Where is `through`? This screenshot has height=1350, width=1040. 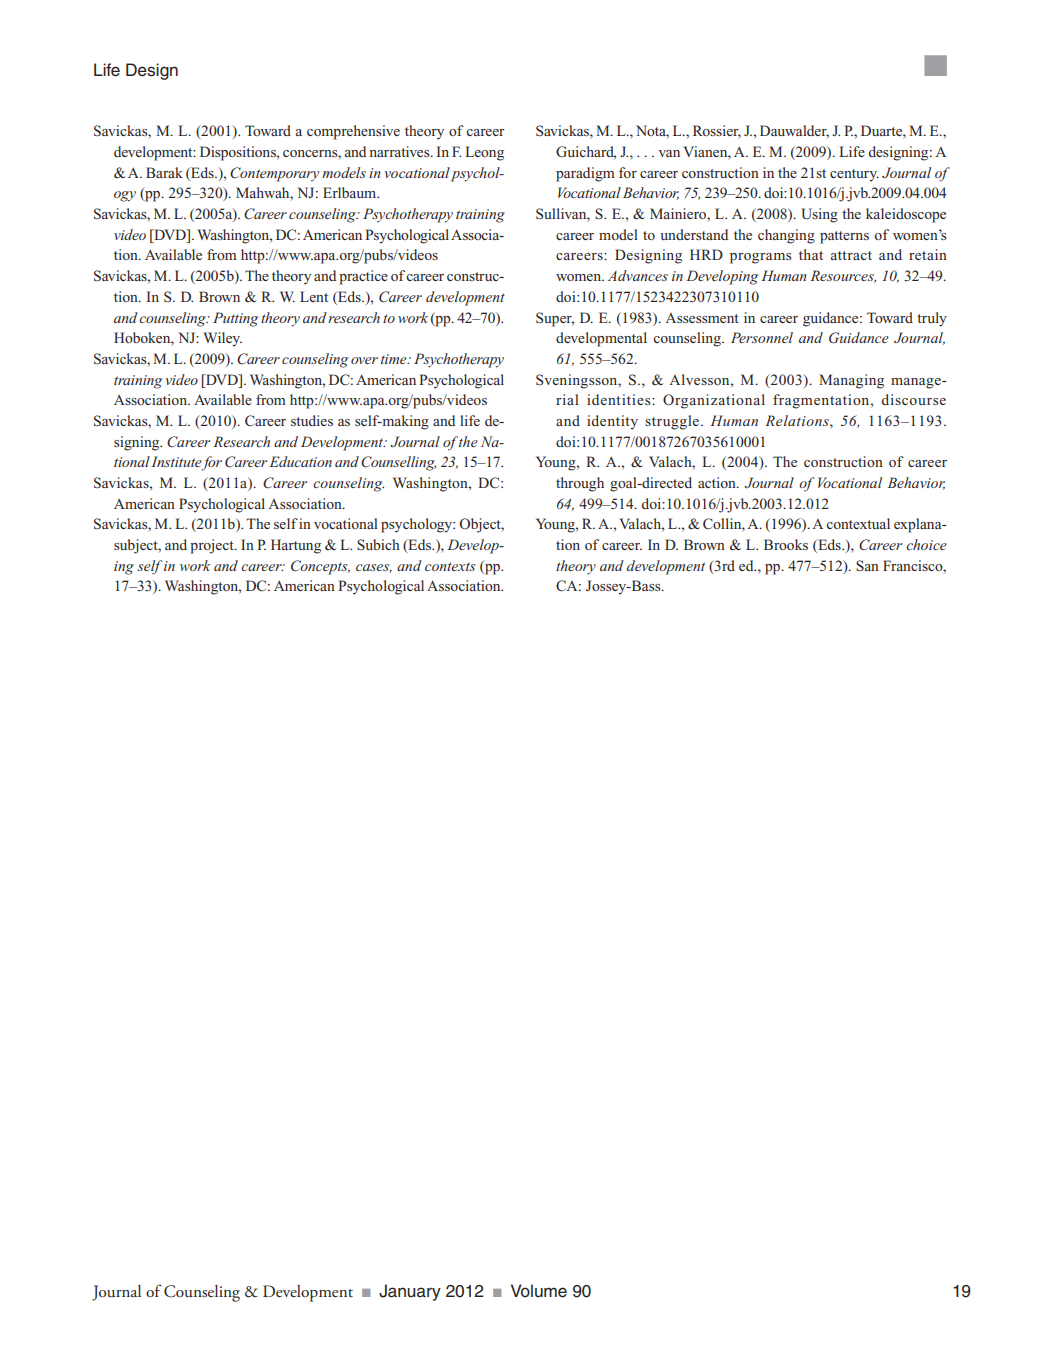 through is located at coordinates (580, 484).
